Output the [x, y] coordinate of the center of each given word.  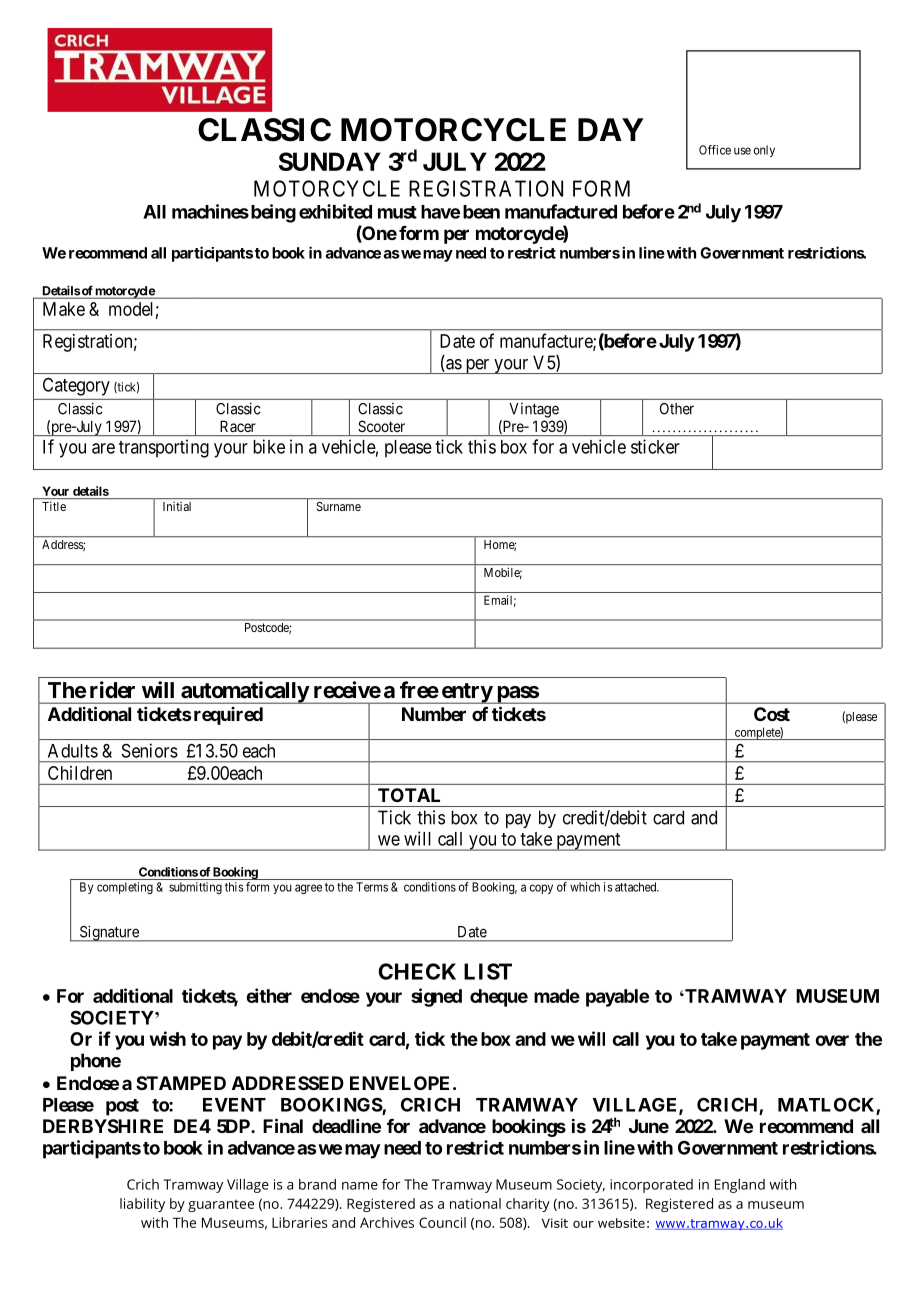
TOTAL [409, 795]
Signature [109, 933]
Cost [772, 714]
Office [715, 150]
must [397, 212]
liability [142, 1205]
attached [637, 887]
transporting [164, 448]
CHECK [417, 971]
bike [269, 446]
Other [677, 409]
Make [64, 309]
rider [112, 689]
